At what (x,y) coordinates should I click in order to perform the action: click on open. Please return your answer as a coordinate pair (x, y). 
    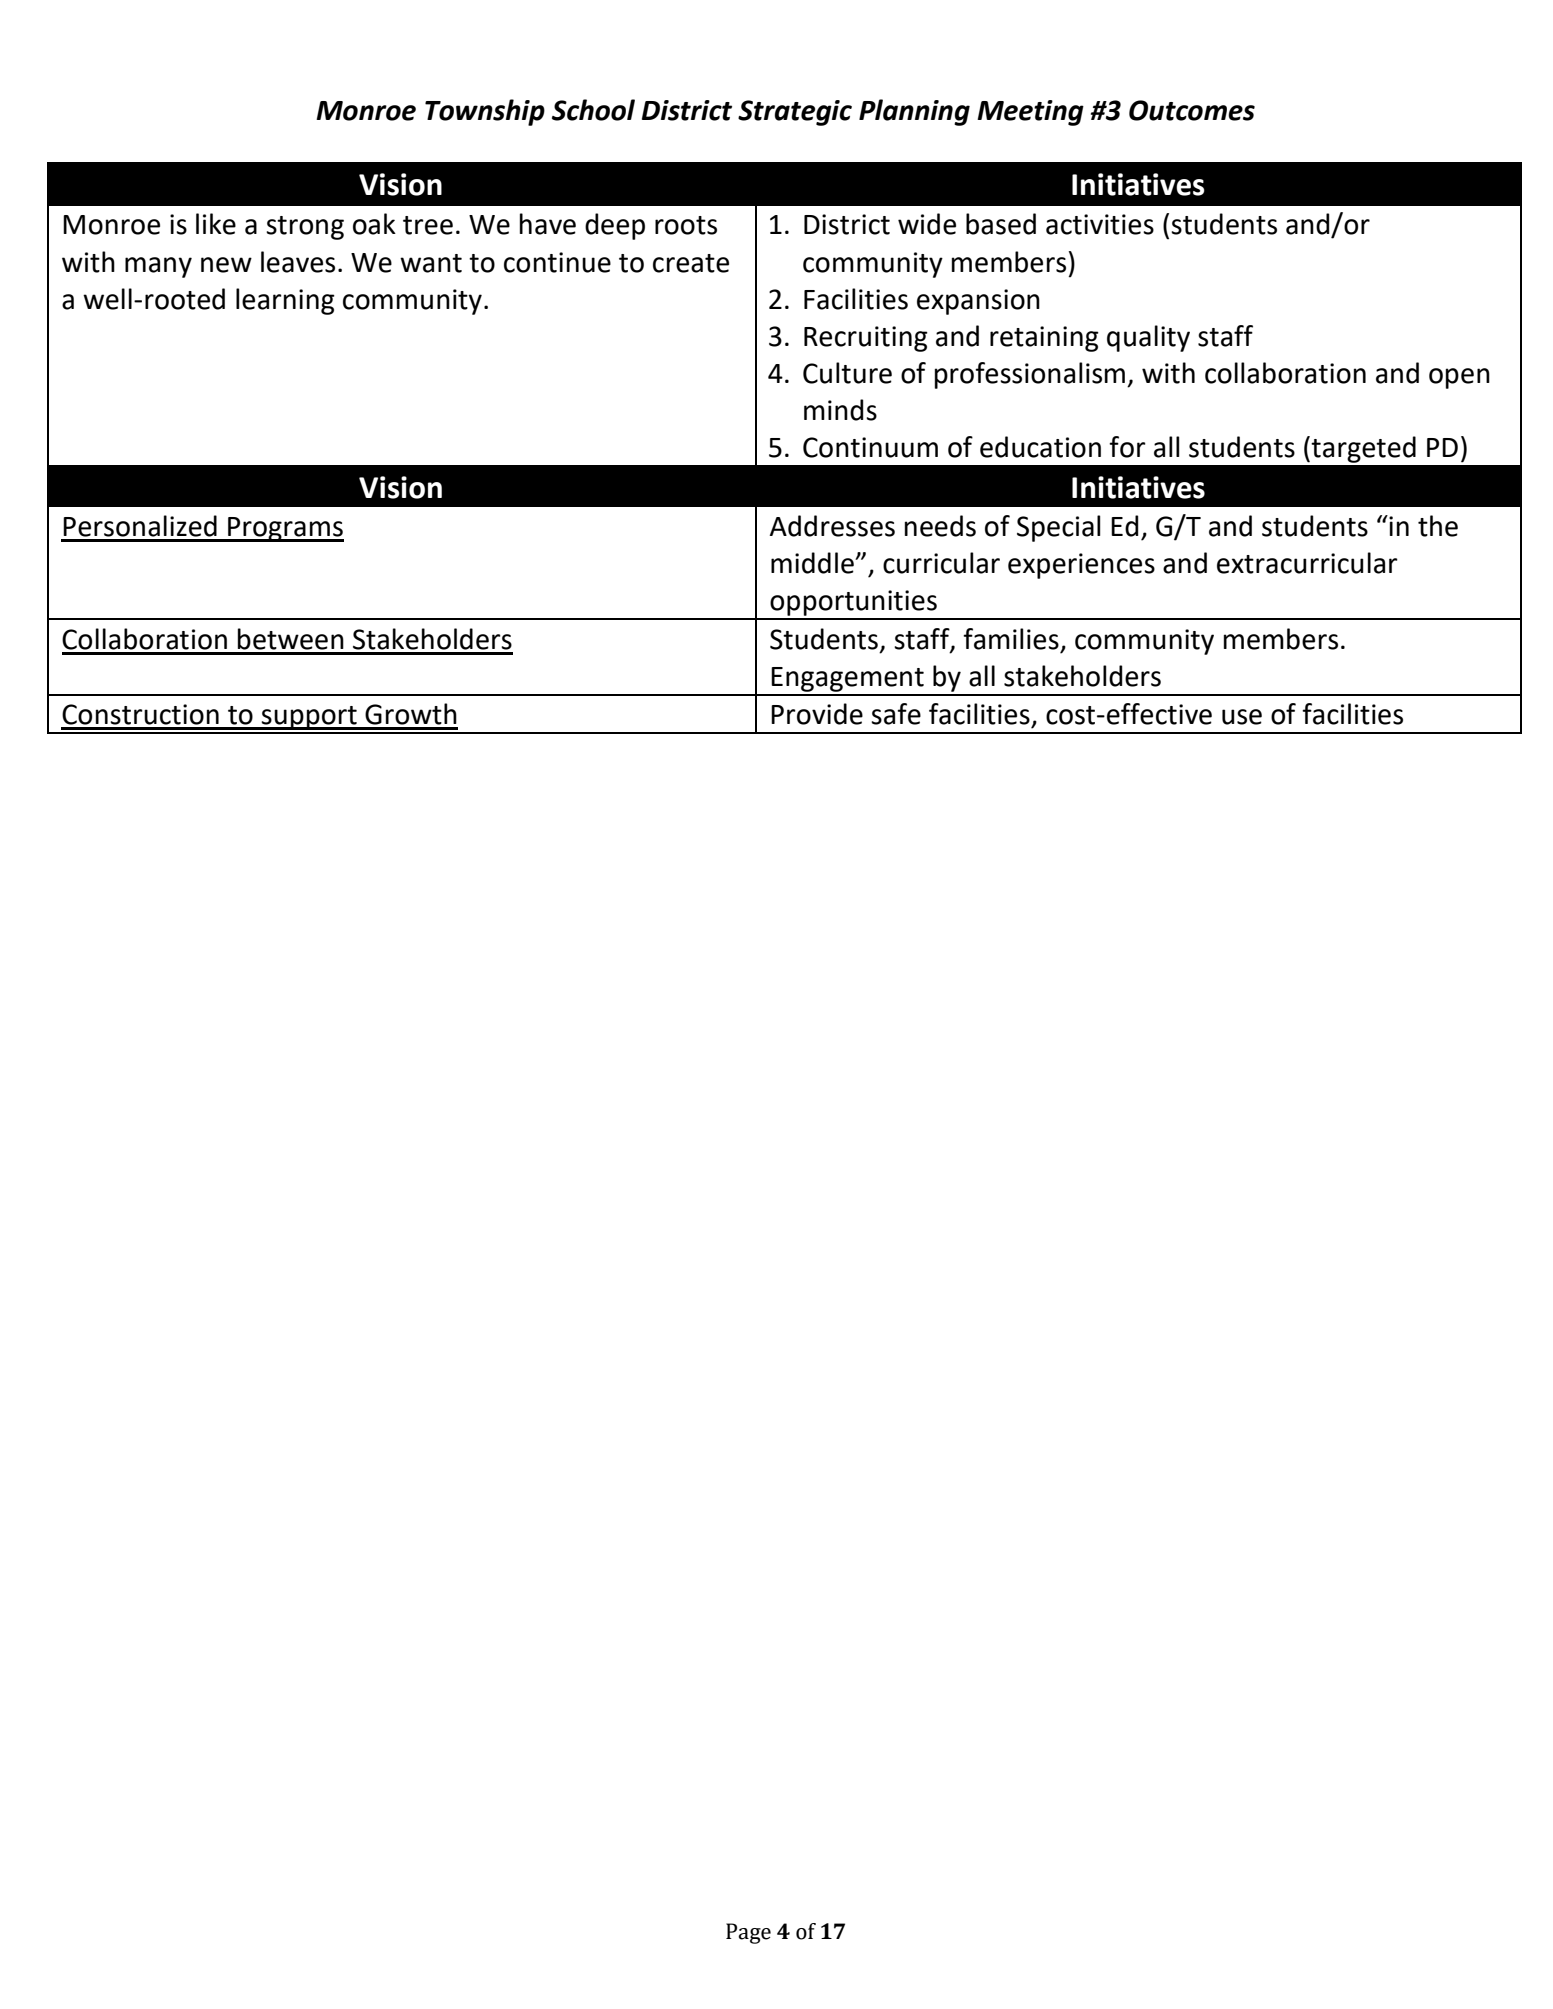
    Looking at the image, I should click on (1459, 378).
